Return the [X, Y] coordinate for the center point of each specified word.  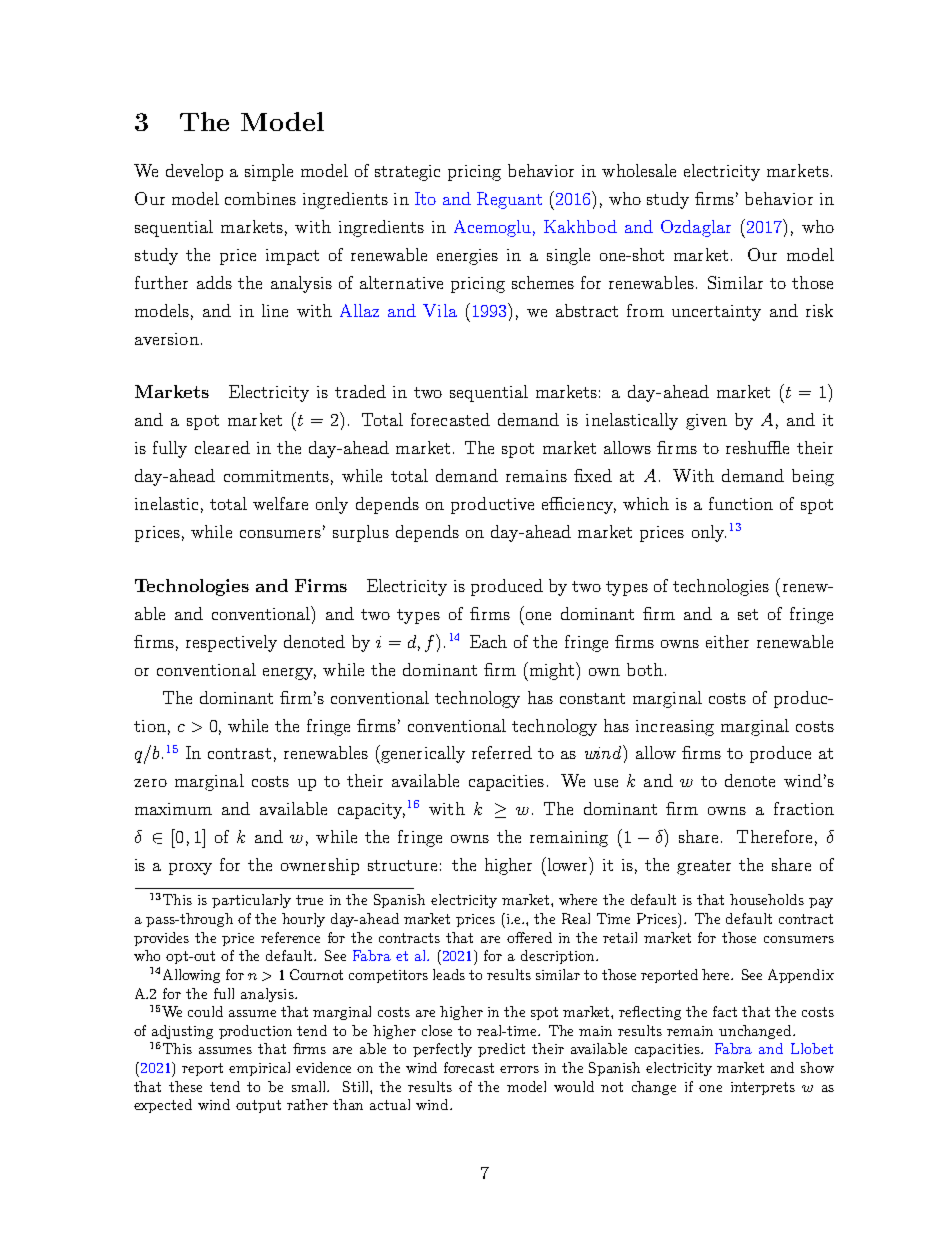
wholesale [639, 170]
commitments [276, 476]
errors [519, 1069]
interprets [763, 1088]
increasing [675, 728]
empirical [259, 1069]
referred [502, 752]
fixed [593, 475]
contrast [239, 753]
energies [467, 257]
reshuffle [757, 447]
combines [260, 198]
